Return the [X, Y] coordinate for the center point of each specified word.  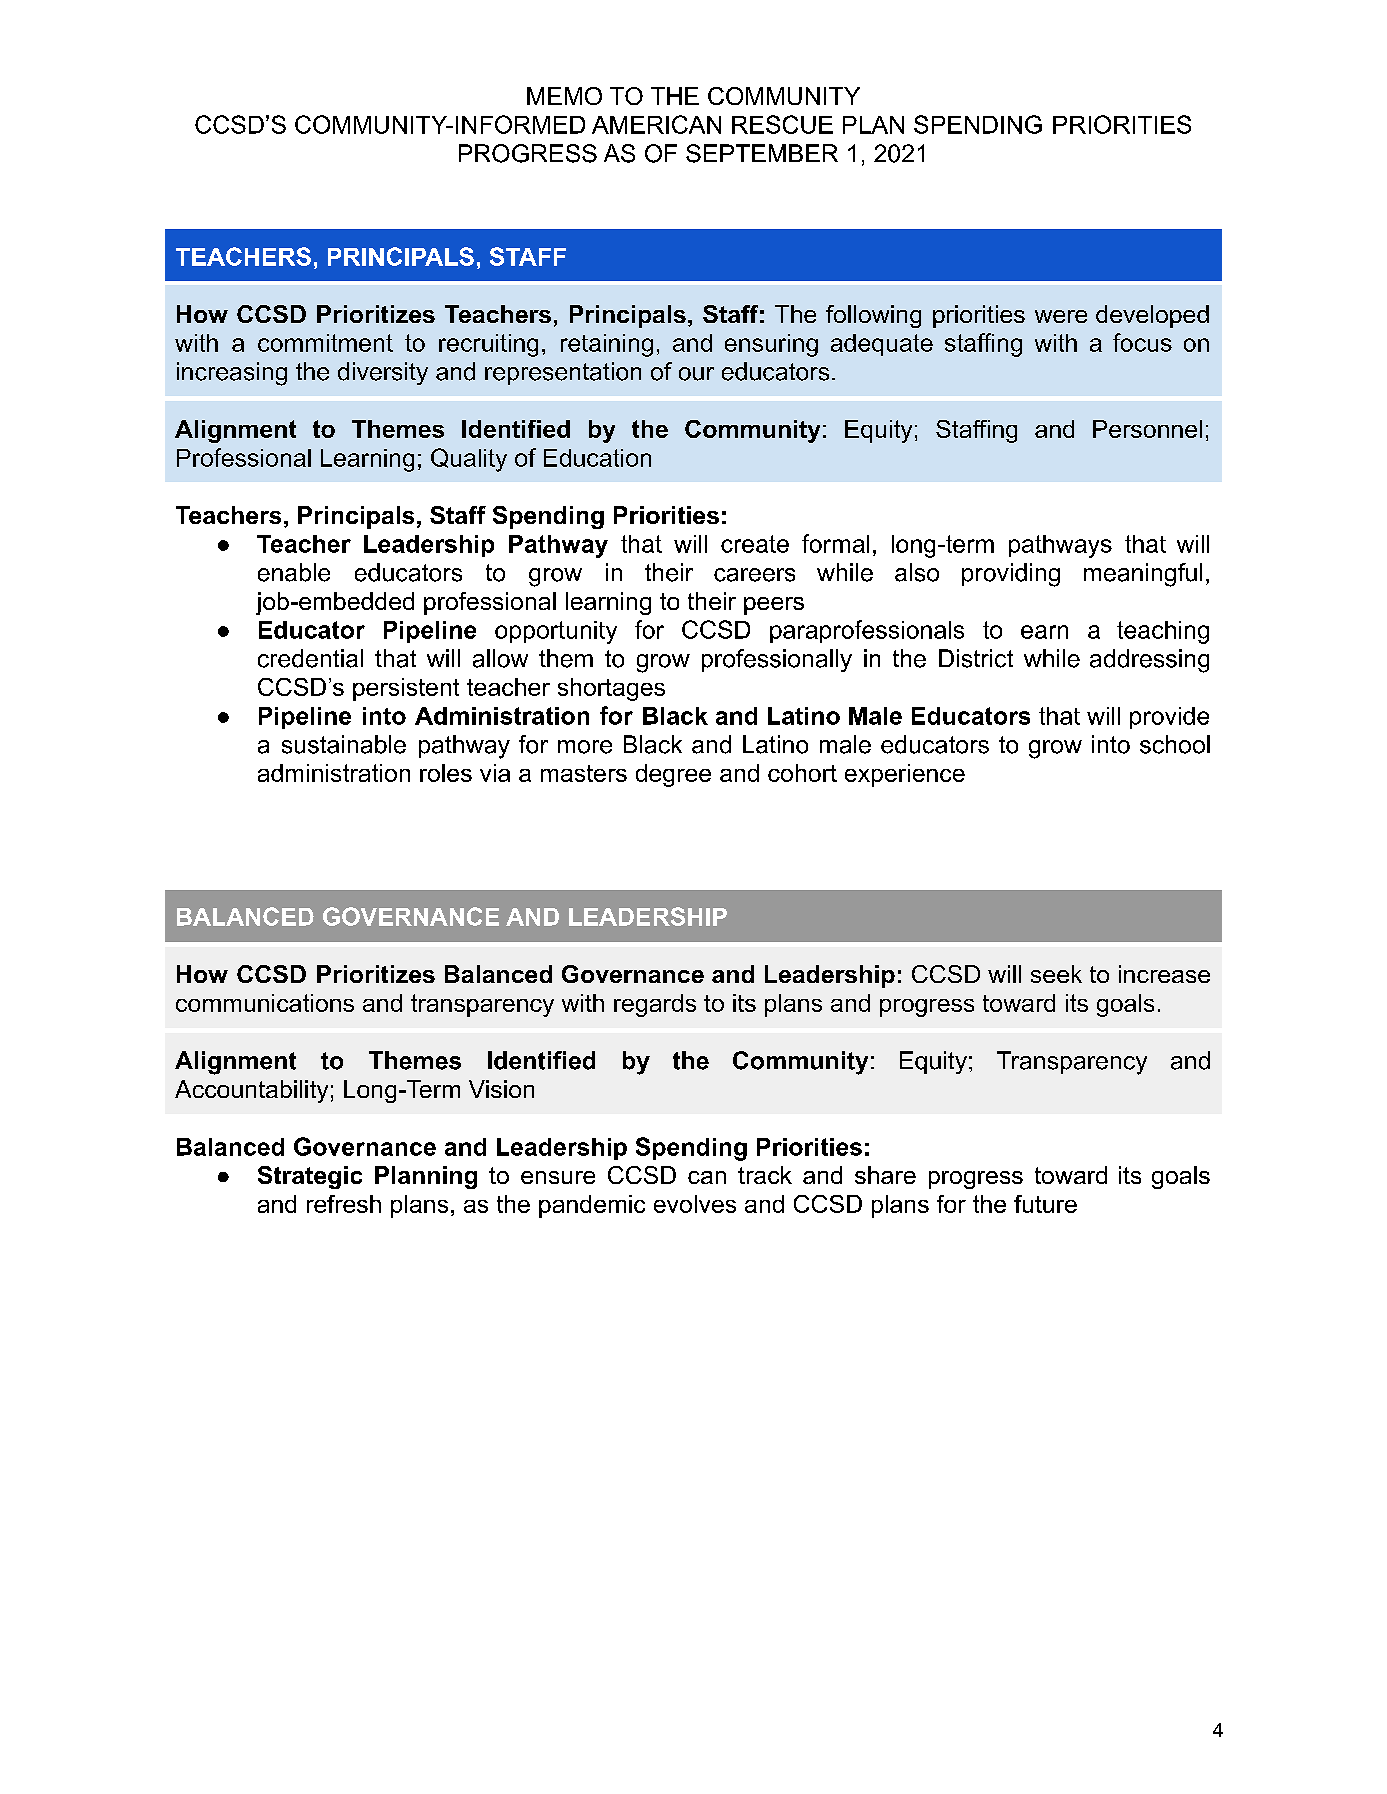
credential [310, 658]
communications [265, 1003]
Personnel [1147, 429]
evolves [695, 1204]
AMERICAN [656, 124]
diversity [383, 373]
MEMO [564, 96]
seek [1056, 974]
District [976, 658]
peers [774, 606]
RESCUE [782, 124]
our [696, 374]
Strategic [310, 1177]
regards [655, 1005]
